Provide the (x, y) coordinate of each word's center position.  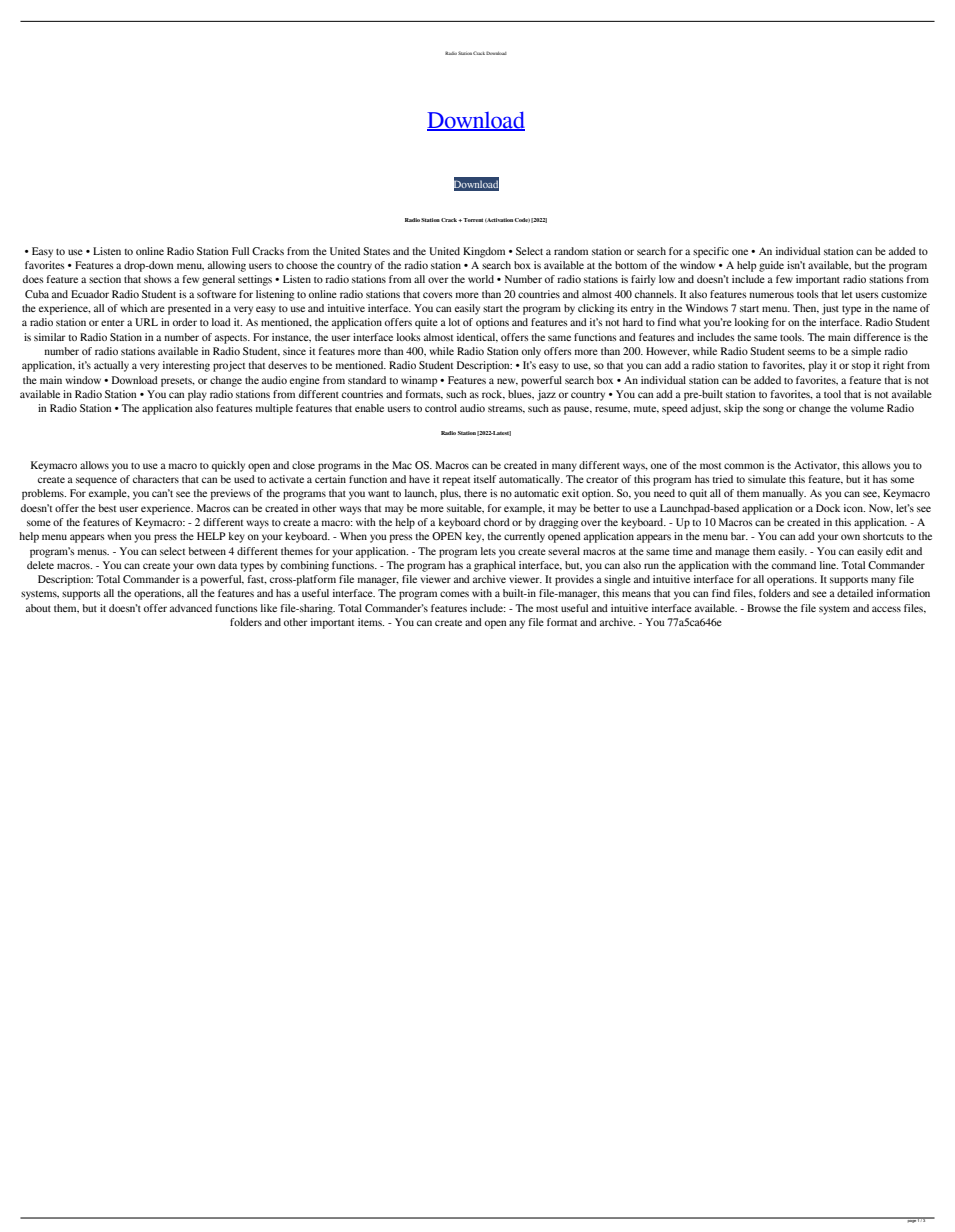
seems (801, 352)
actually (111, 366)
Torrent (473, 220)
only (531, 352)
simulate (767, 479)
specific (711, 252)
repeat (456, 481)
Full (240, 251)
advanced (191, 608)
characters (156, 479)
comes (454, 594)
